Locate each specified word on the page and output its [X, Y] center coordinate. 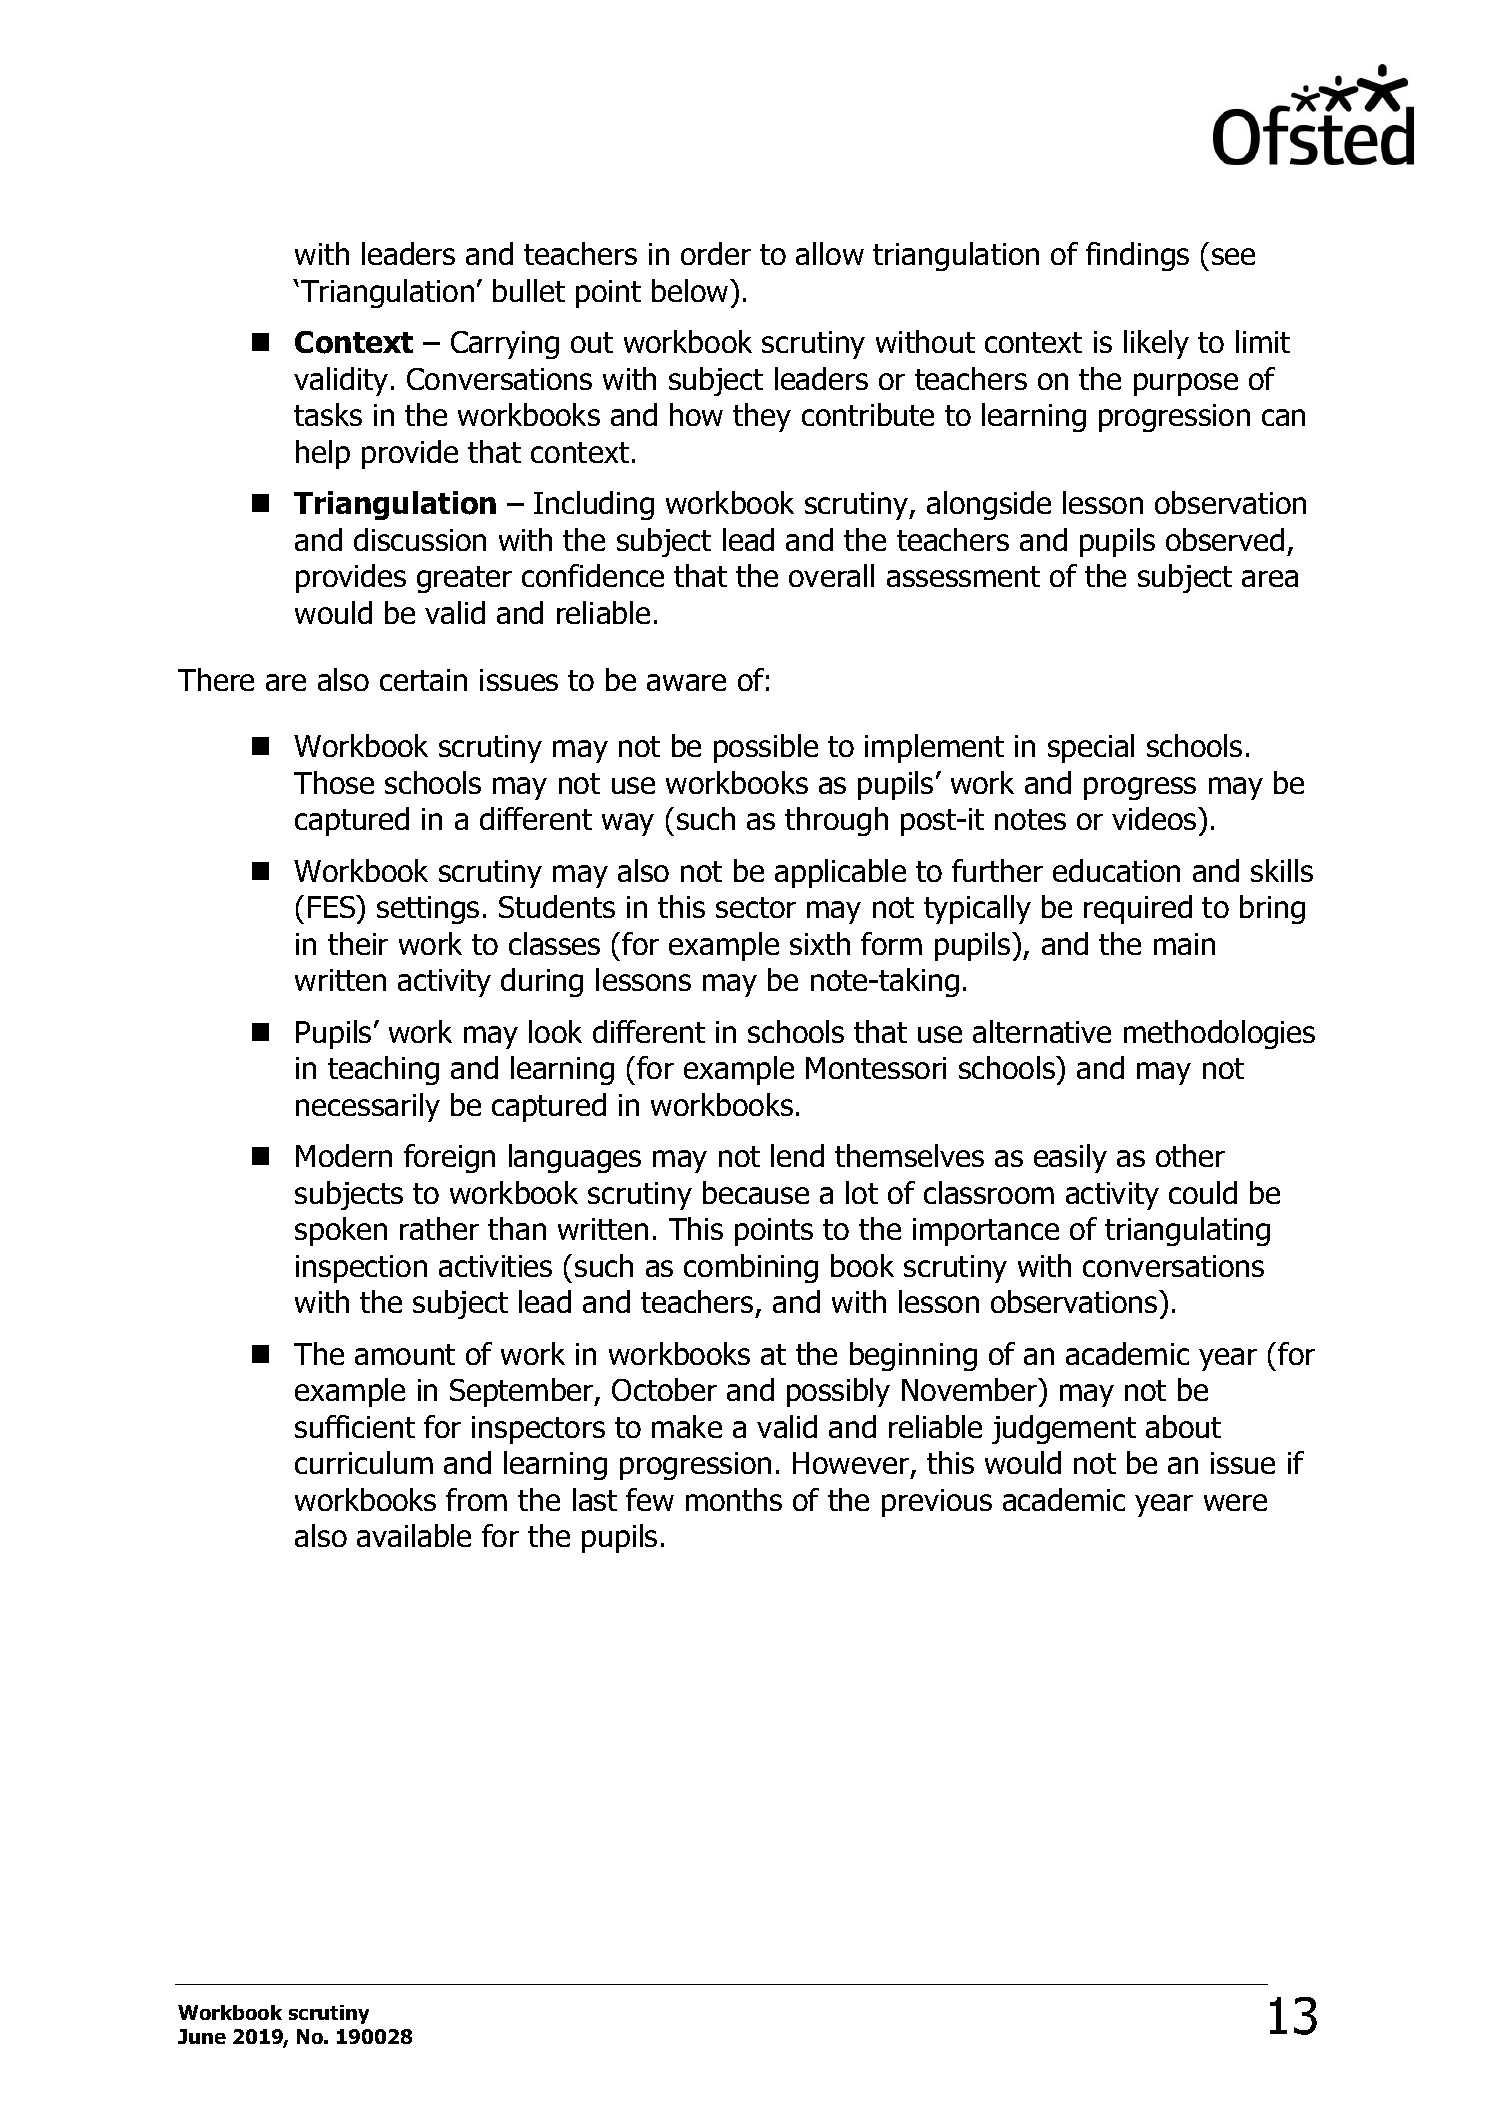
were [1235, 1502]
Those [334, 782]
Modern [344, 1155]
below [691, 290]
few [650, 1499]
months [734, 1499]
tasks [328, 414]
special [1091, 748]
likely [1156, 344]
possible [766, 748]
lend [797, 1155]
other [1190, 1155]
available [414, 1535]
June [202, 2036]
